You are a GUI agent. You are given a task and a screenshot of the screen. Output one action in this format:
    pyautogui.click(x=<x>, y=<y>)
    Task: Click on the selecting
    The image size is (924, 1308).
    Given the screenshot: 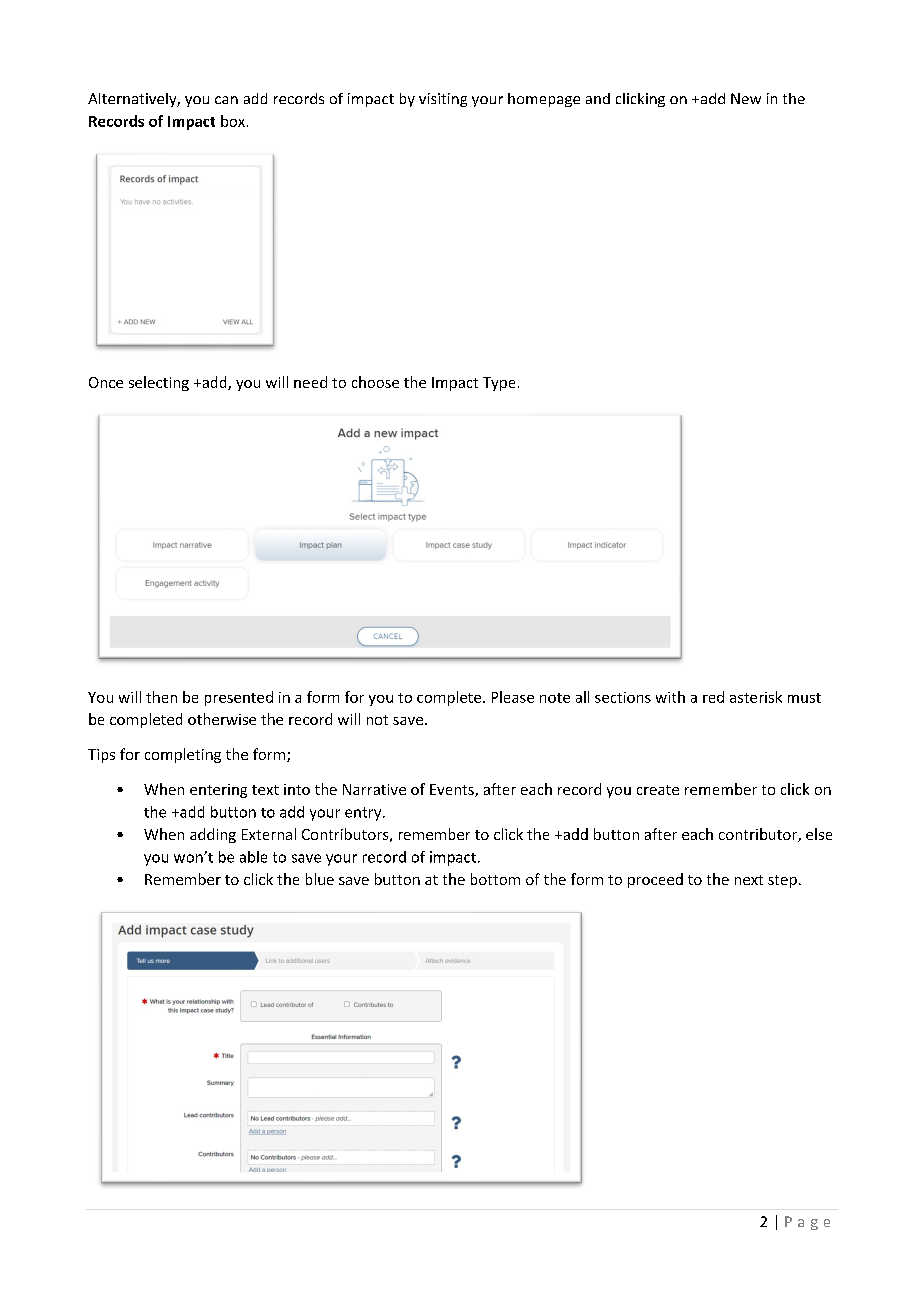 What is the action you would take?
    pyautogui.click(x=159, y=383)
